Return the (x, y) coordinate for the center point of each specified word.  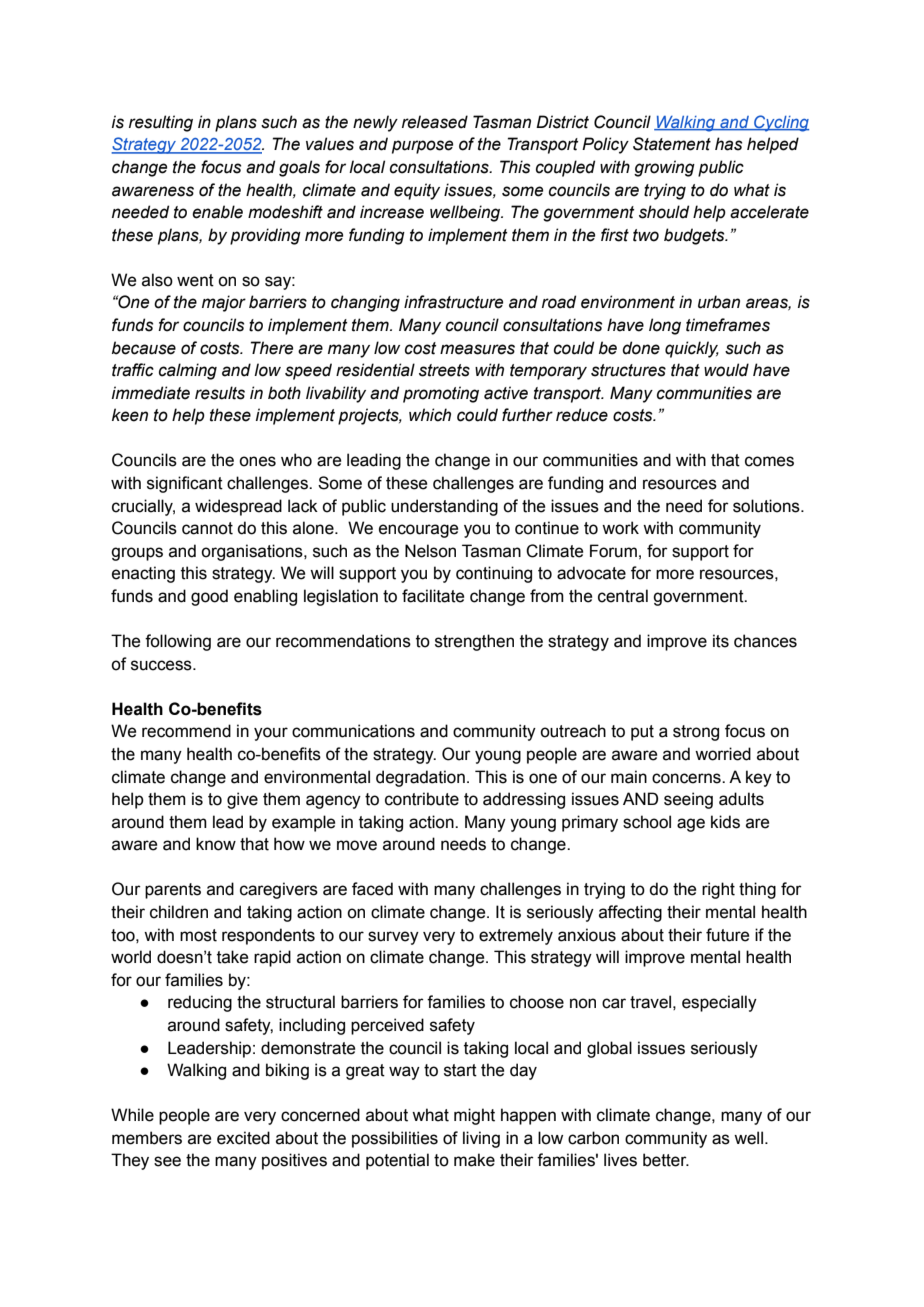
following (178, 642)
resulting (161, 123)
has (728, 144)
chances (765, 641)
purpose (422, 147)
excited (243, 1138)
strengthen (474, 642)
